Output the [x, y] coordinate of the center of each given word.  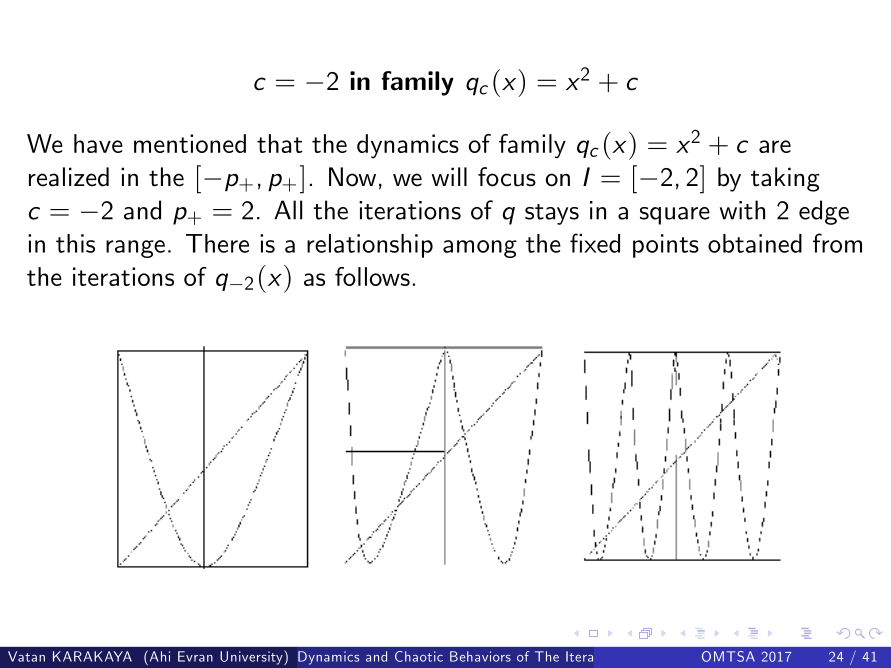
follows [372, 276]
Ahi [158, 656]
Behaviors [480, 656]
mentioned [190, 143]
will [449, 176]
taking [785, 179]
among [480, 249]
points [666, 246]
